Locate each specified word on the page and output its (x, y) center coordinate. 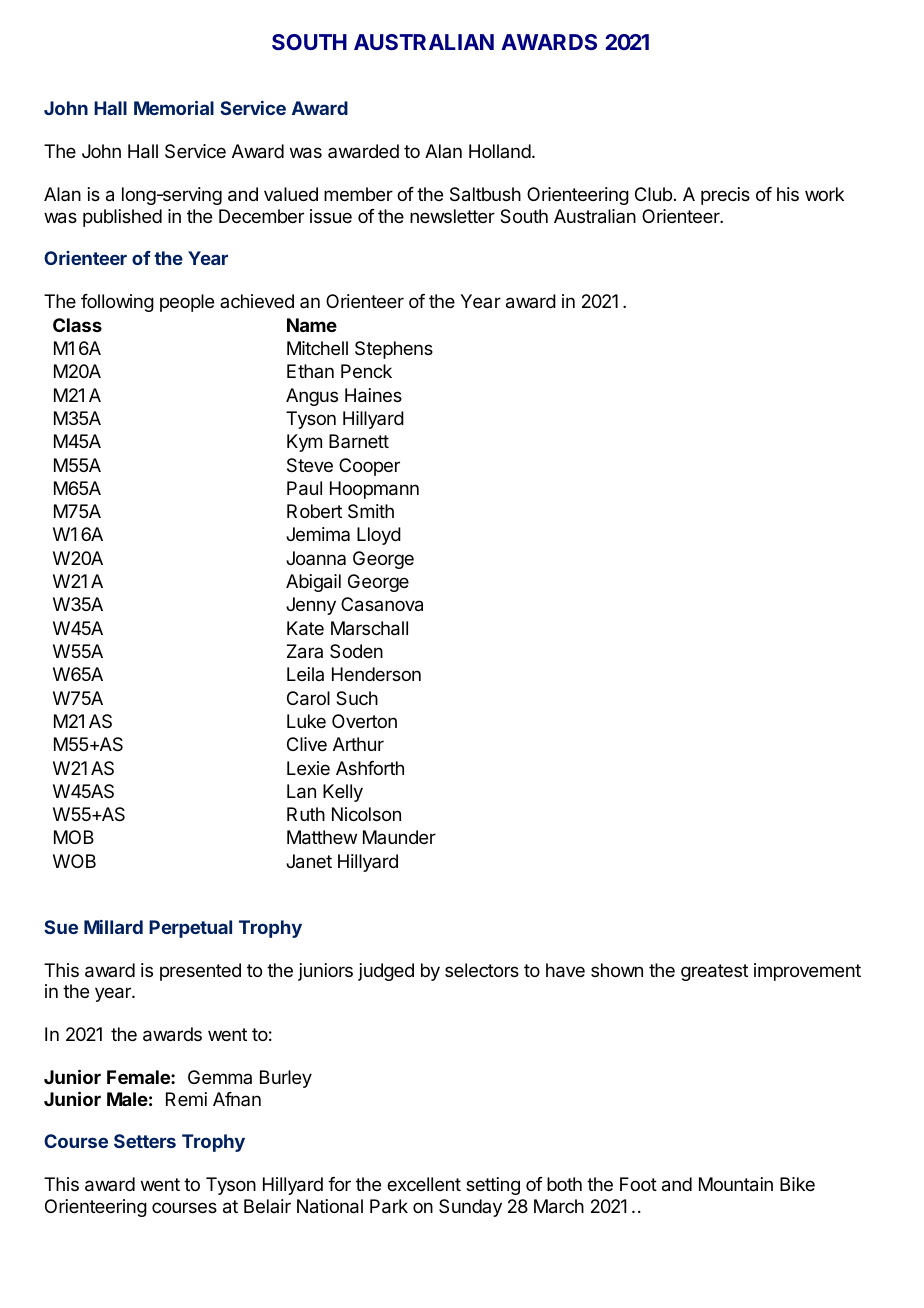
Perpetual (190, 929)
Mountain (736, 1184)
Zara (305, 651)
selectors (482, 970)
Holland (500, 151)
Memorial (174, 108)
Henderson (376, 674)
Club (653, 194)
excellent (424, 1184)
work (824, 194)
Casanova (382, 604)
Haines (373, 395)
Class (77, 325)
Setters (145, 1141)
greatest (714, 972)
